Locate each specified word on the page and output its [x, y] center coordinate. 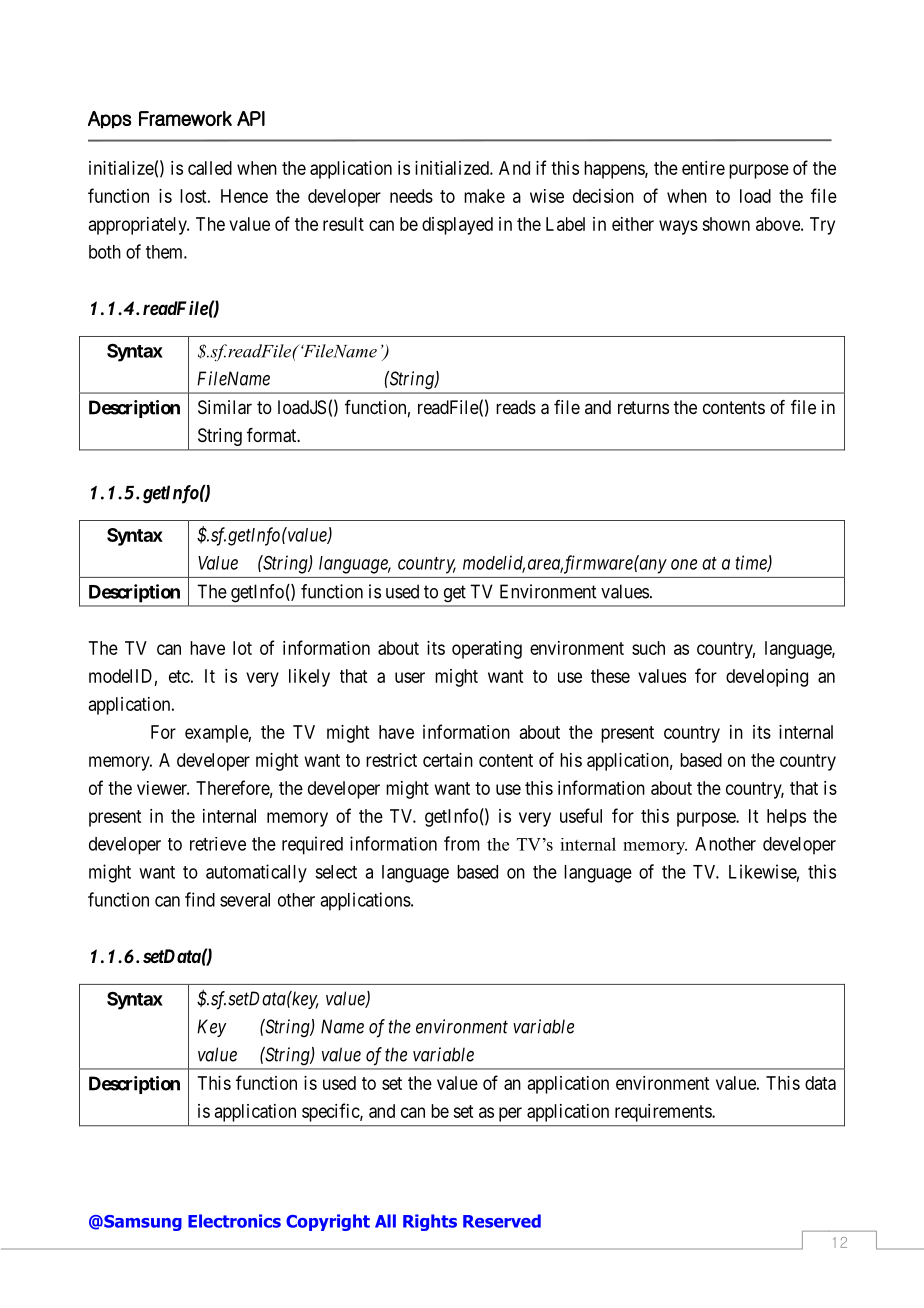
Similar [225, 407]
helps [786, 818]
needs [411, 196]
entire [703, 168]
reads [516, 407]
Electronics [234, 1221]
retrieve [218, 844]
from [462, 843]
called [210, 168]
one [684, 564]
